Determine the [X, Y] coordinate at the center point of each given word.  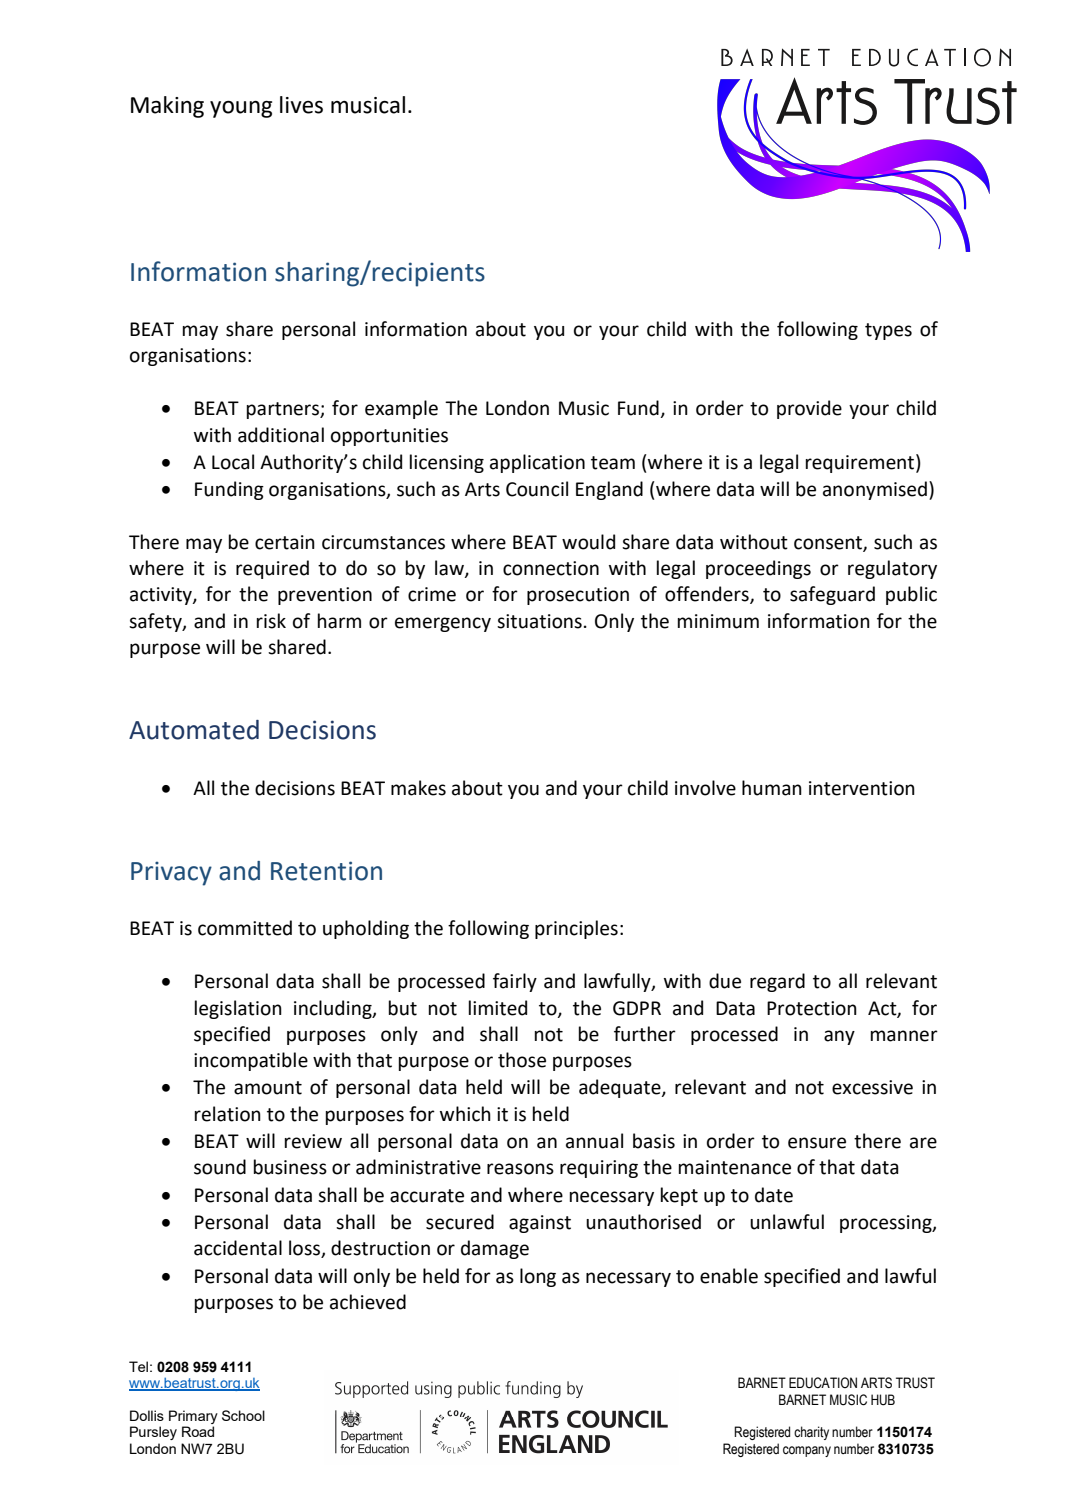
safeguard [832, 595]
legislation [238, 1009]
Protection [812, 1008]
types [888, 331]
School [243, 1415]
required [272, 569]
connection [551, 568]
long [538, 1277]
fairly [515, 982]
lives [301, 105]
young [241, 109]
